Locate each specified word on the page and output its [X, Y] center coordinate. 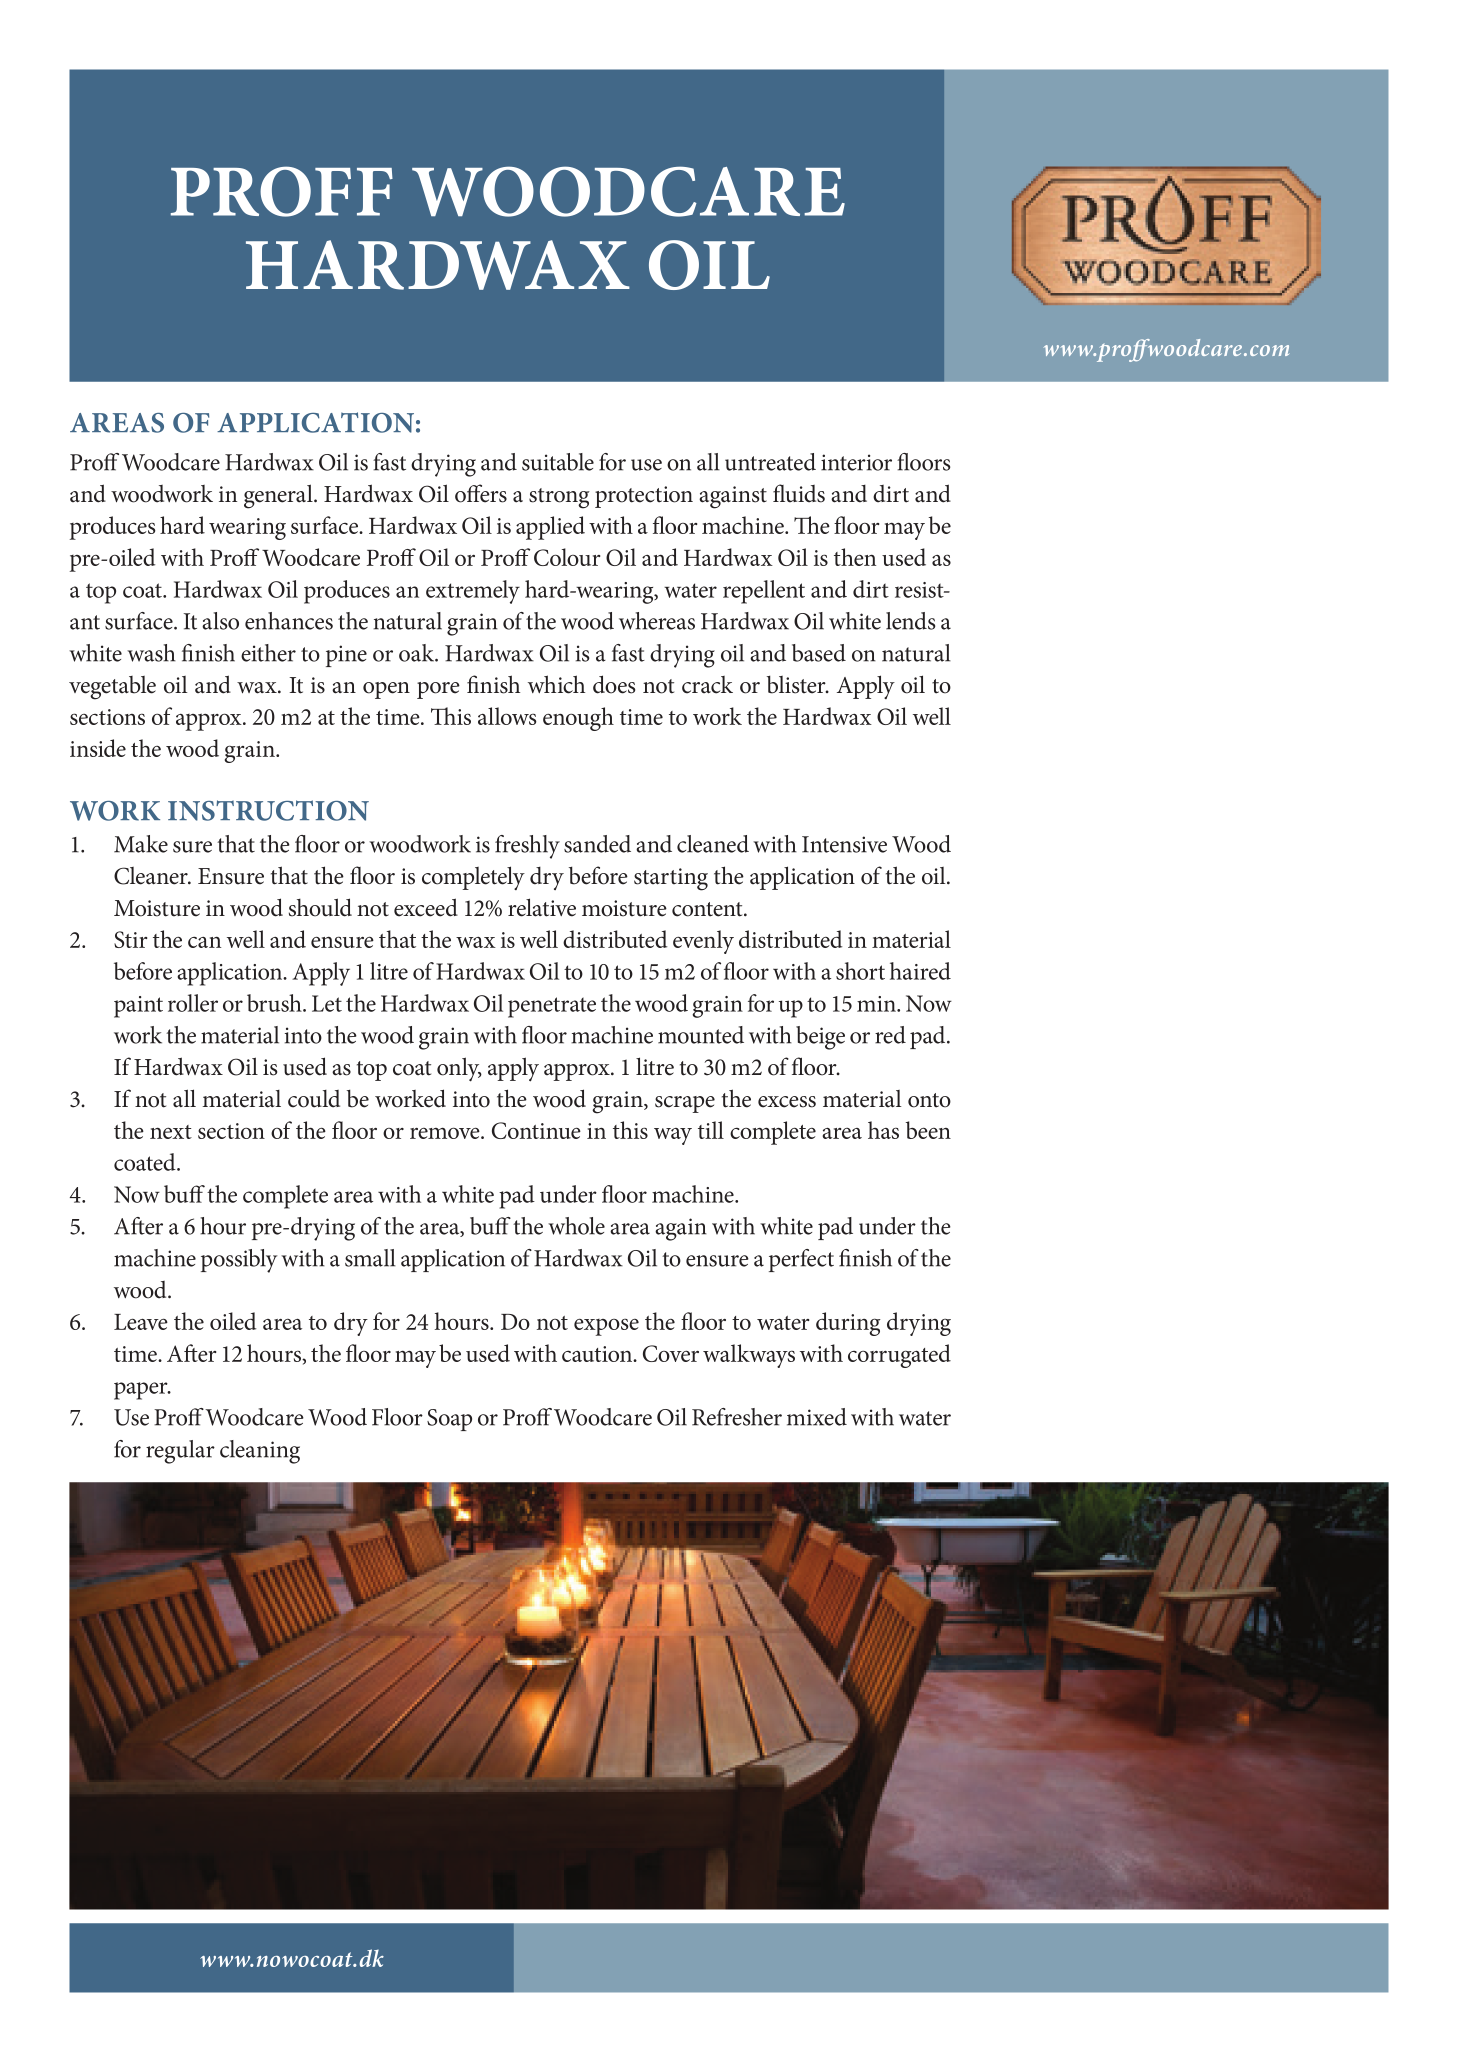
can [204, 942]
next [171, 1132]
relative [542, 907]
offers [481, 493]
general [279, 496]
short [860, 971]
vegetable [112, 688]
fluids [799, 493]
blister [797, 685]
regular [180, 1452]
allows [507, 716]
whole [576, 1226]
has [883, 1130]
